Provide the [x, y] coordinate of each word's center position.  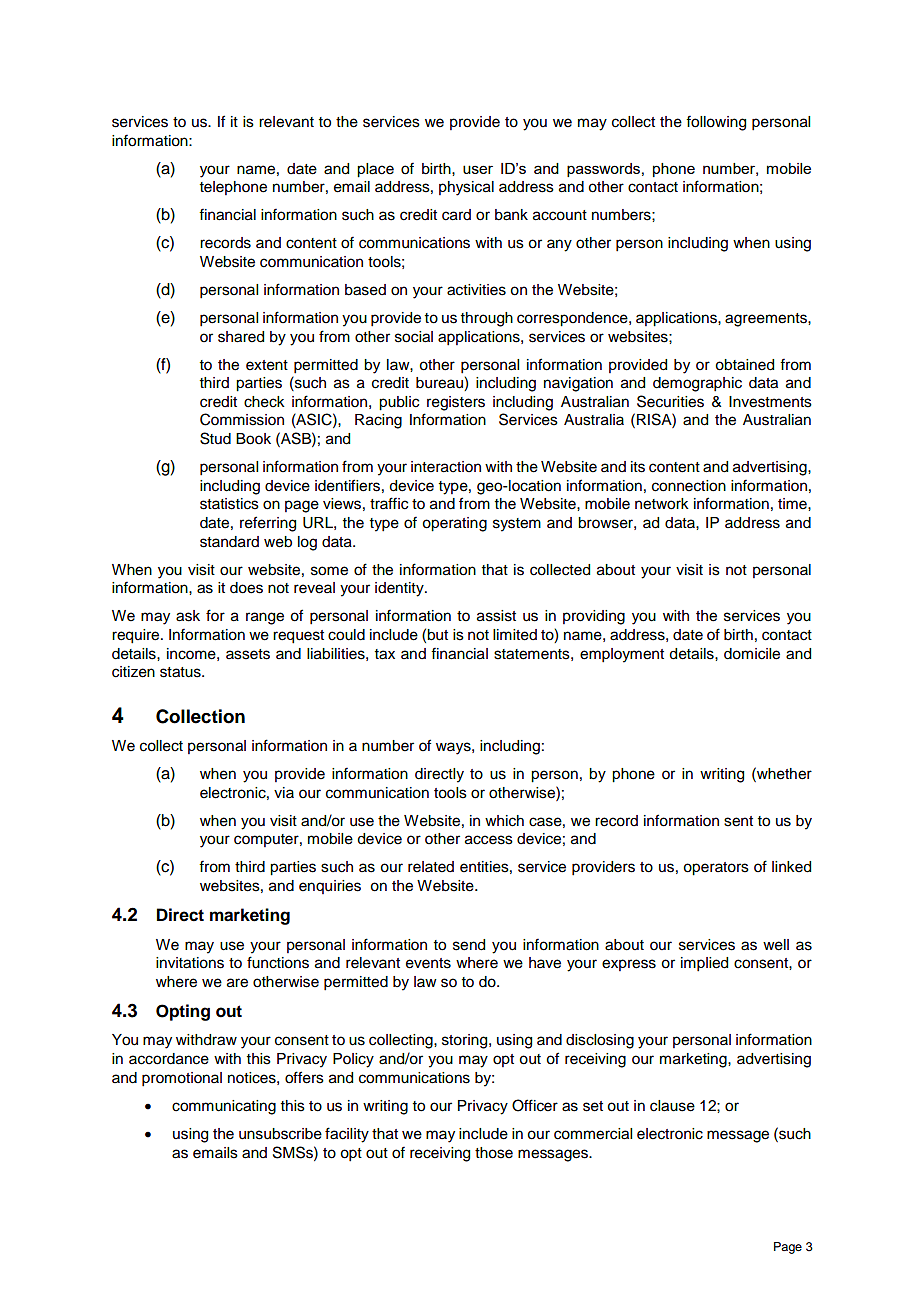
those [494, 1153]
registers [456, 403]
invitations [190, 963]
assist [496, 616]
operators [716, 869]
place [375, 170]
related [431, 867]
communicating [224, 1107]
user [478, 169]
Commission [242, 419]
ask [188, 616]
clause [672, 1106]
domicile [752, 654]
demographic [697, 384]
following [716, 123]
